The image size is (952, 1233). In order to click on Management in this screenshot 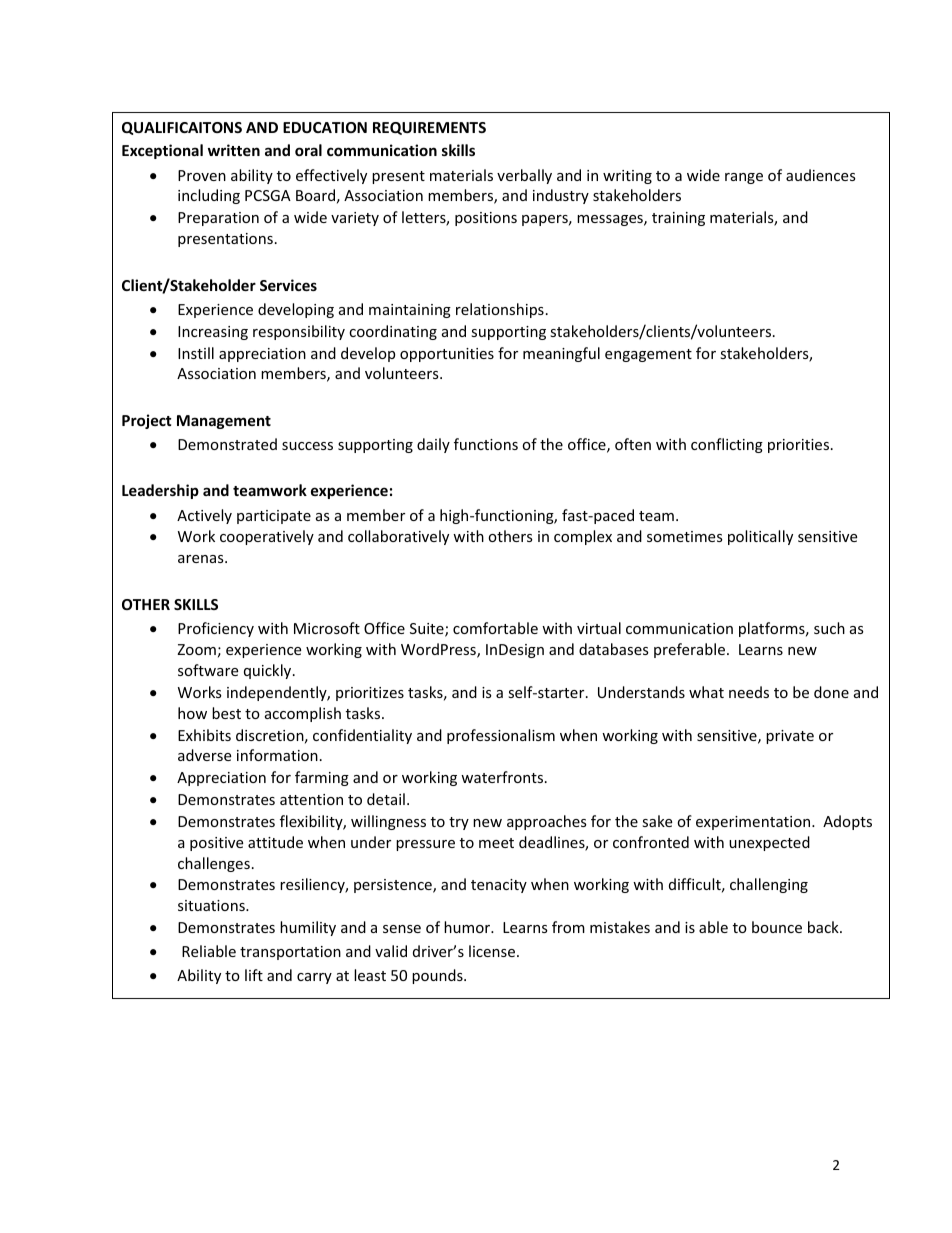, I will do `click(224, 422)`.
